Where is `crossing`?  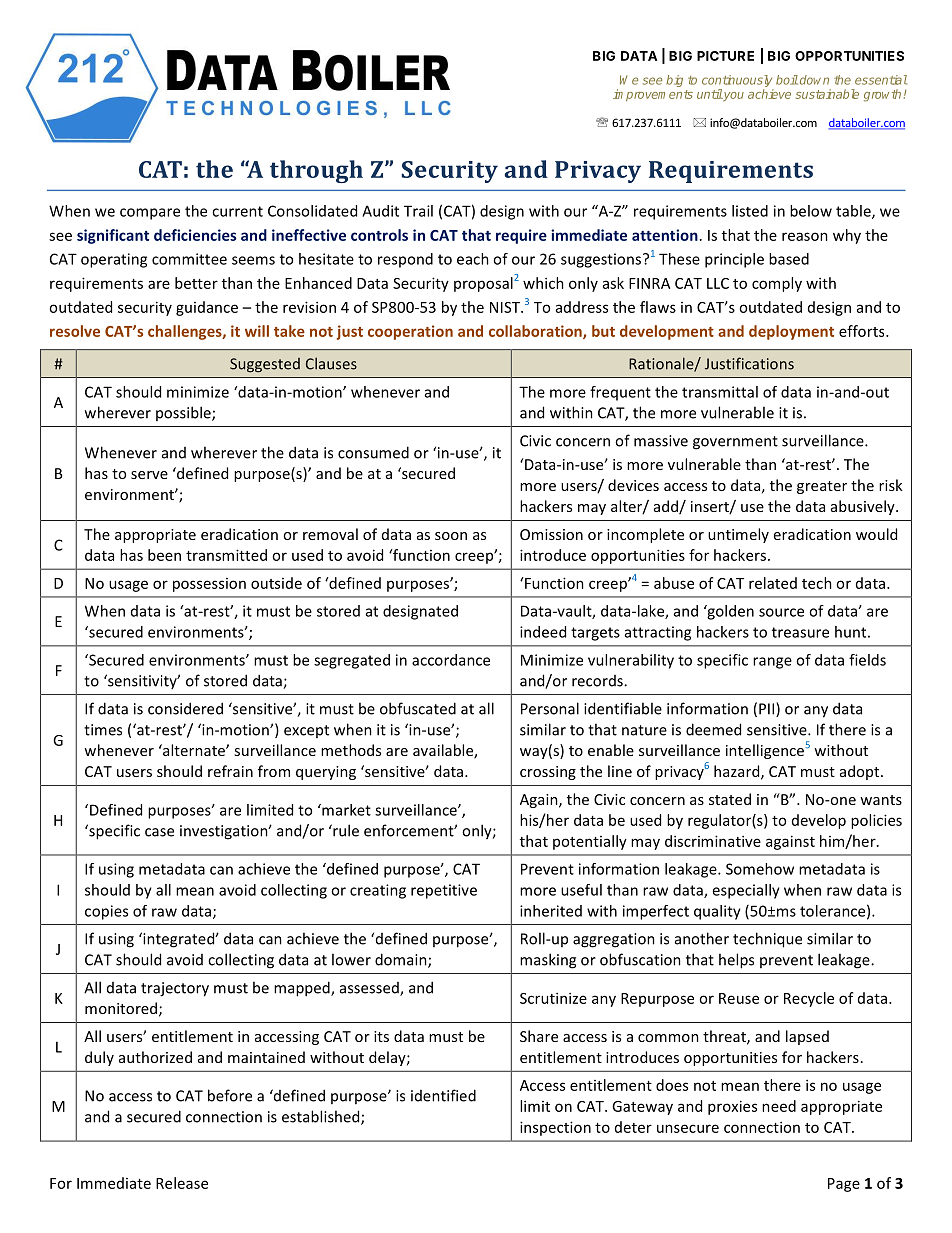
crossing is located at coordinates (548, 773).
